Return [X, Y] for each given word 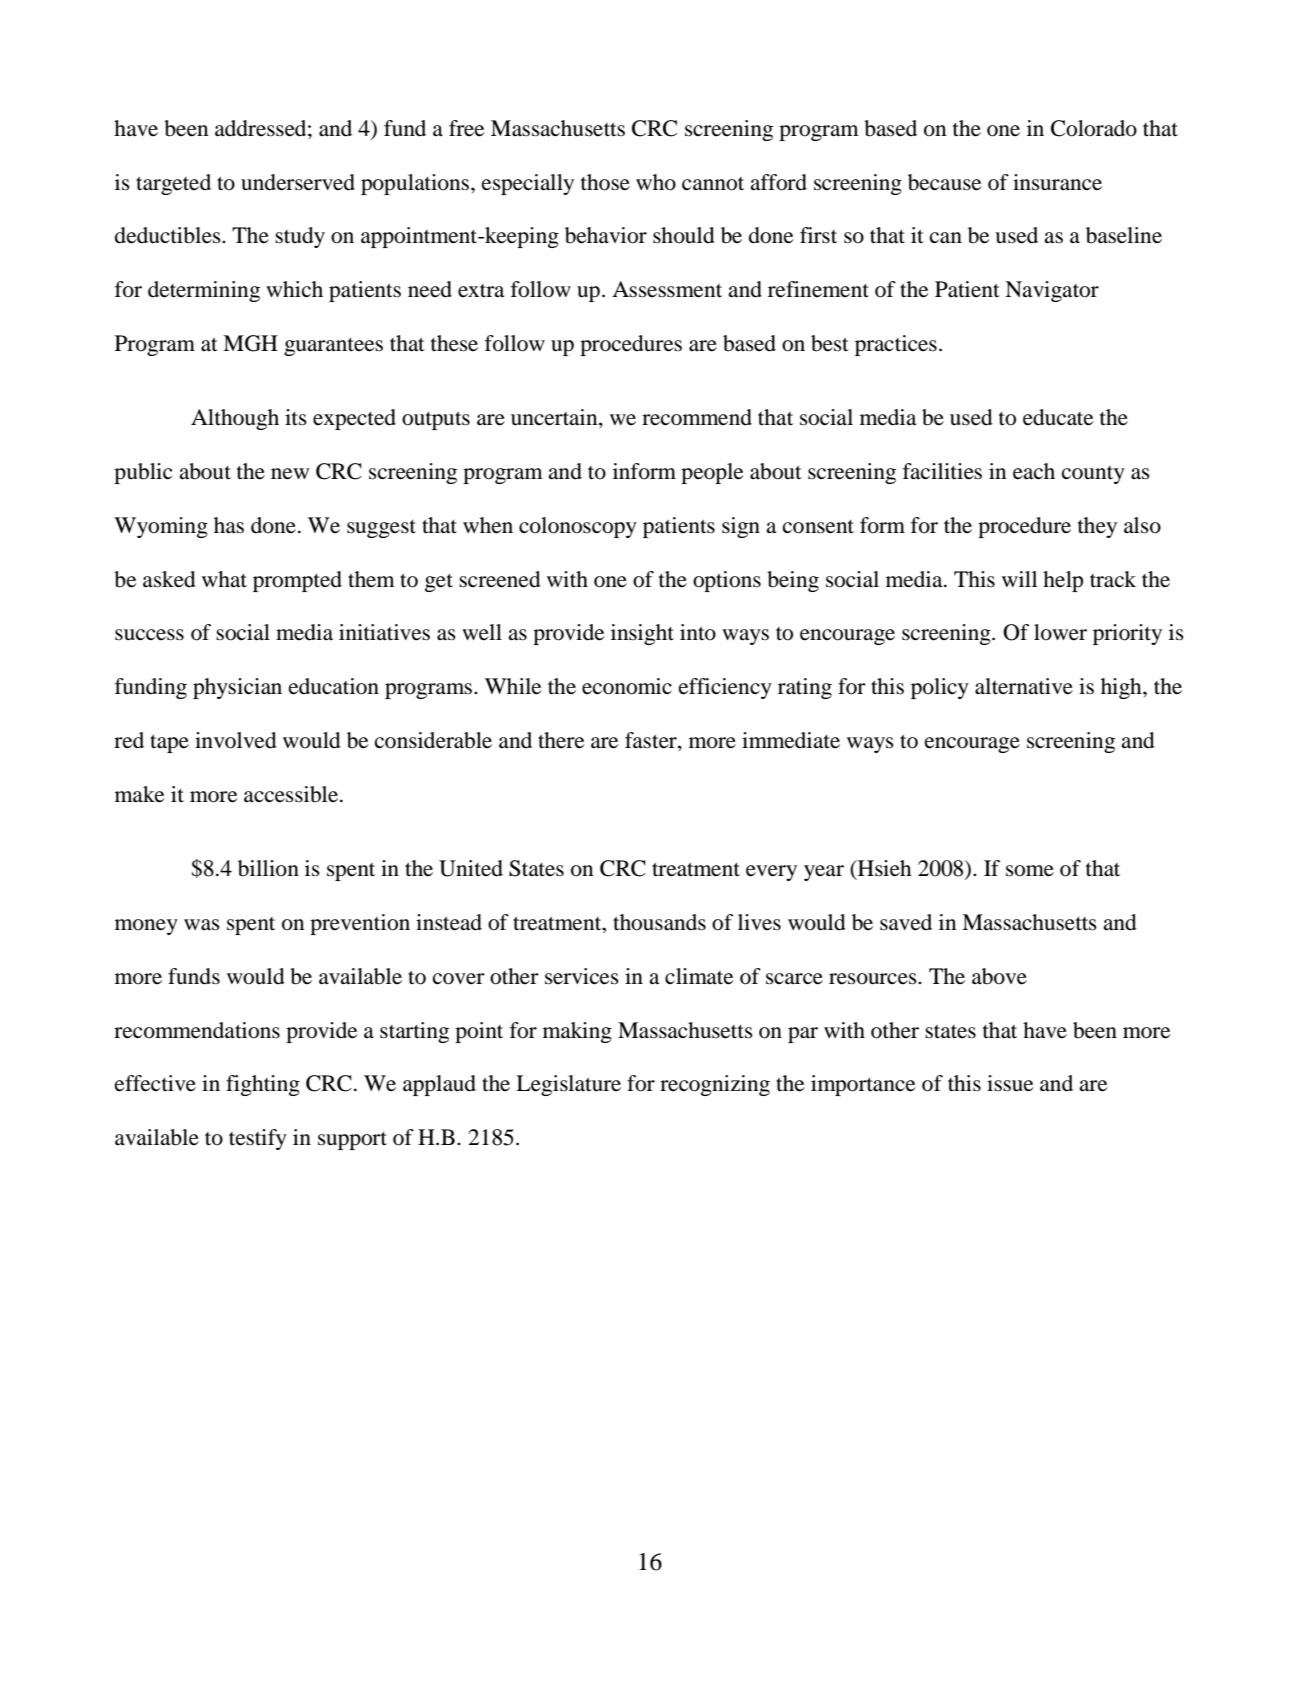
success [149, 635]
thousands [659, 922]
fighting [263, 1085]
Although [235, 419]
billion [268, 868]
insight [642, 634]
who [656, 182]
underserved [298, 182]
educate [1058, 417]
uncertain [555, 418]
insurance [1057, 182]
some [1030, 871]
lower [1060, 632]
